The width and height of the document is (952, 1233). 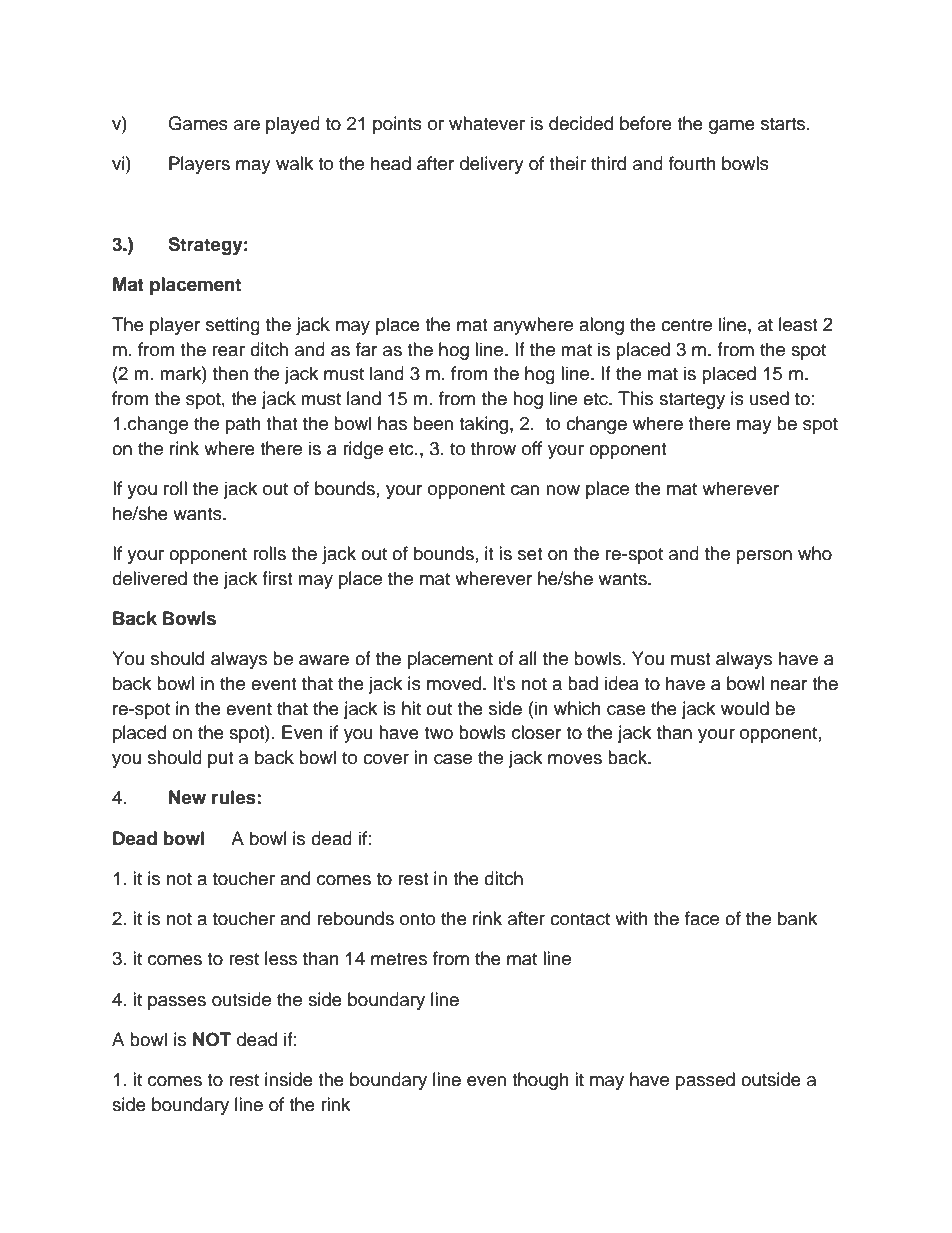 I want to click on person, so click(x=764, y=557).
